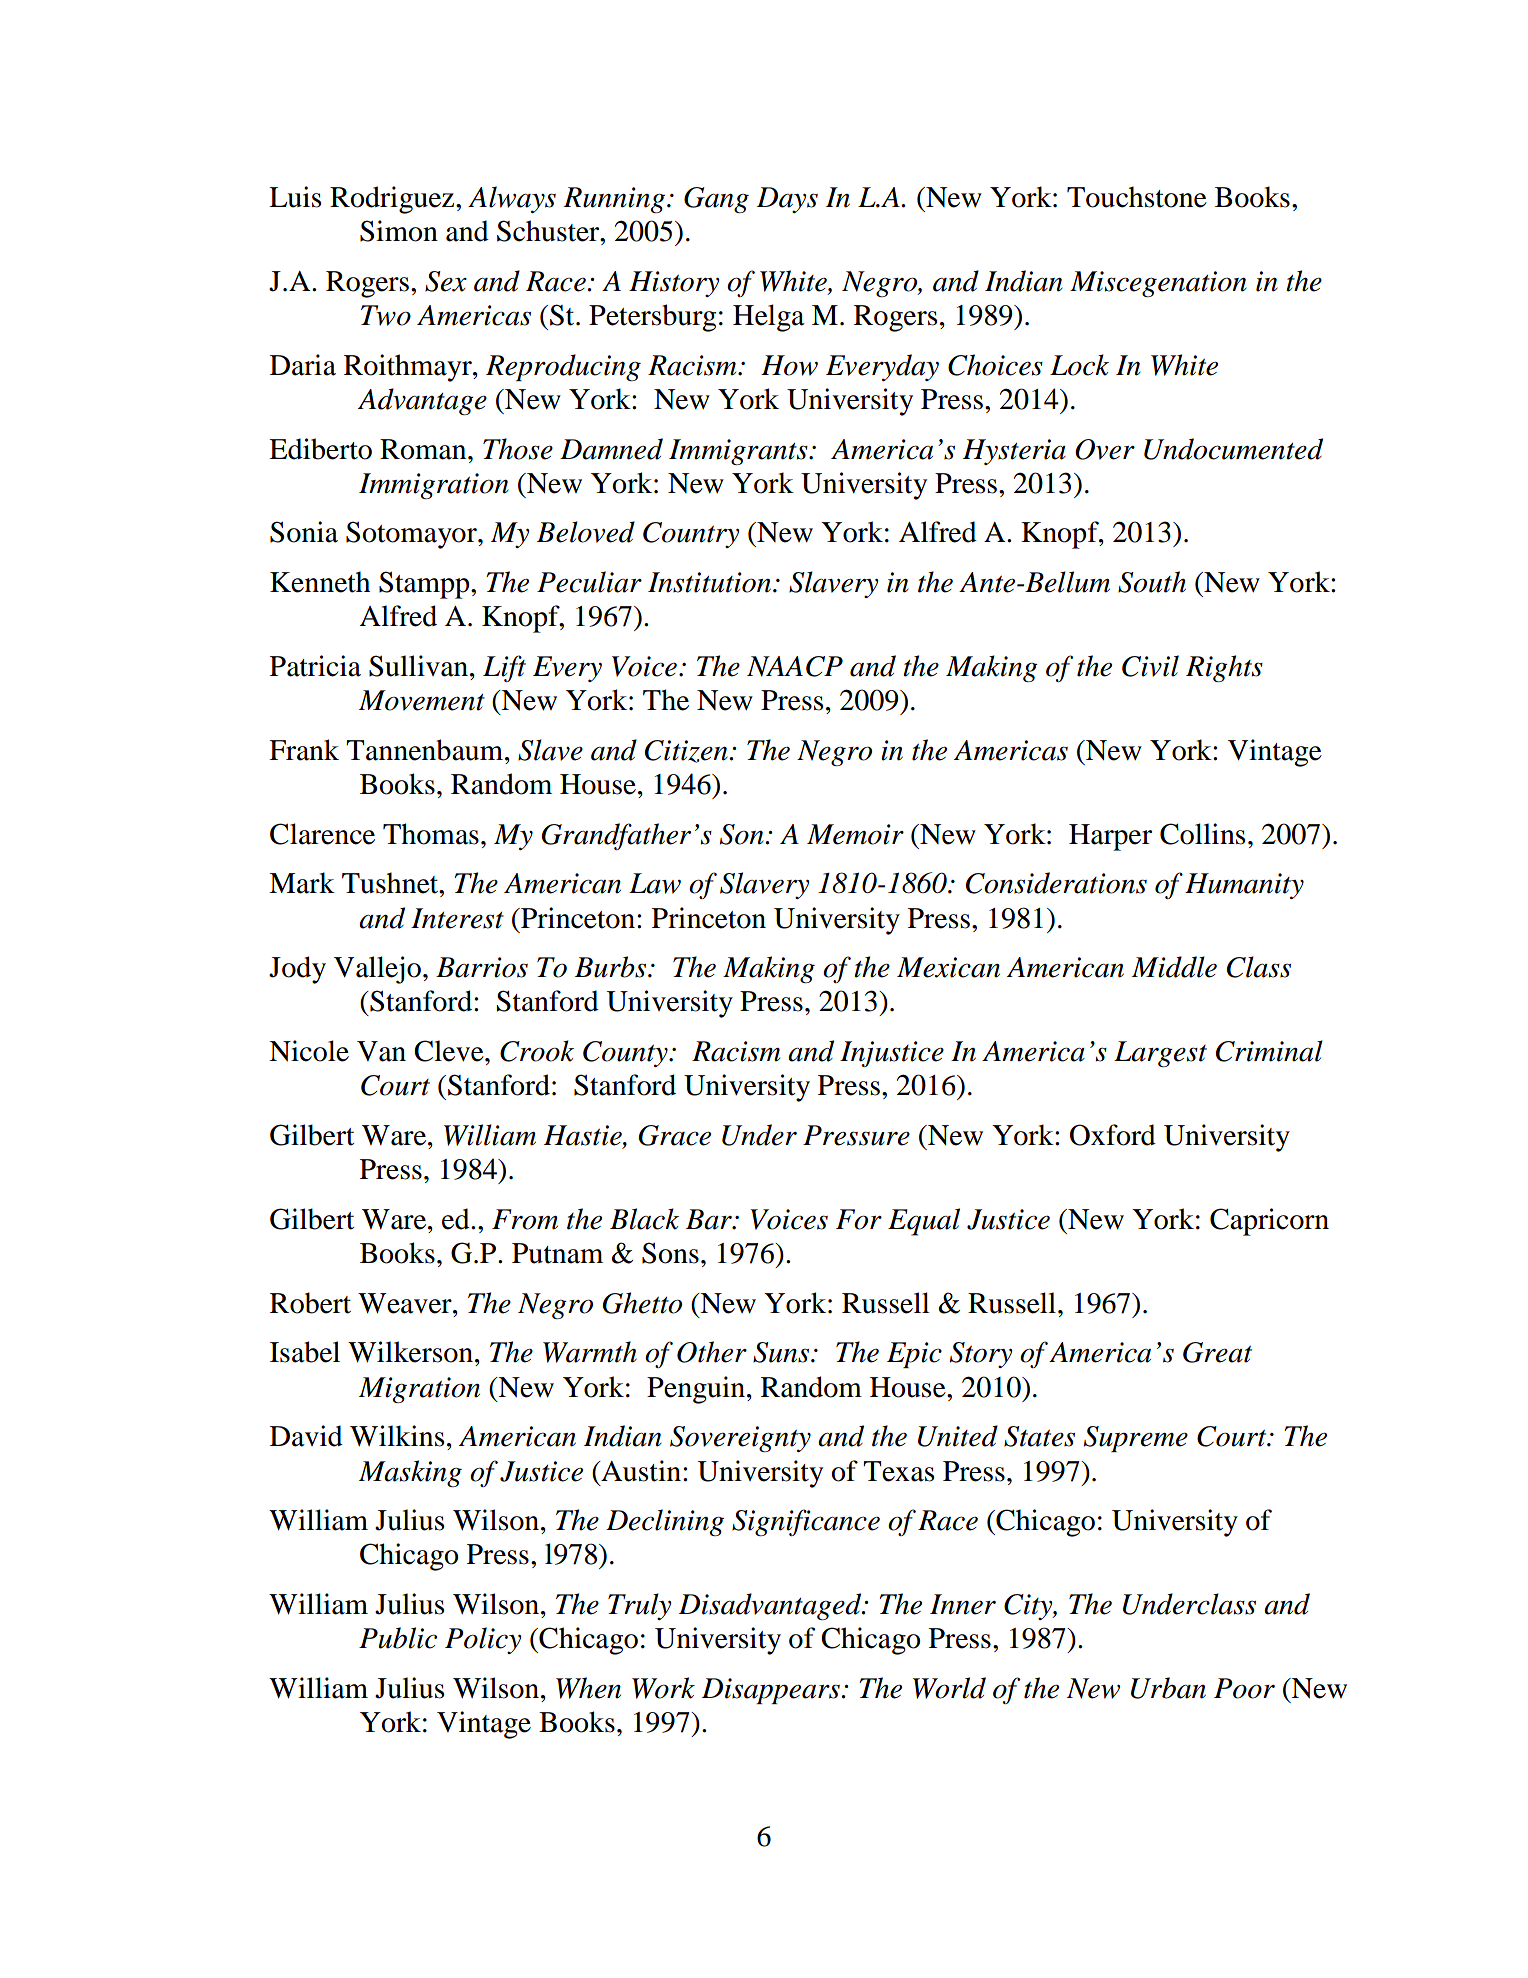 This image has width=1528, height=1978. I want to click on Disappears, so click(772, 1691).
